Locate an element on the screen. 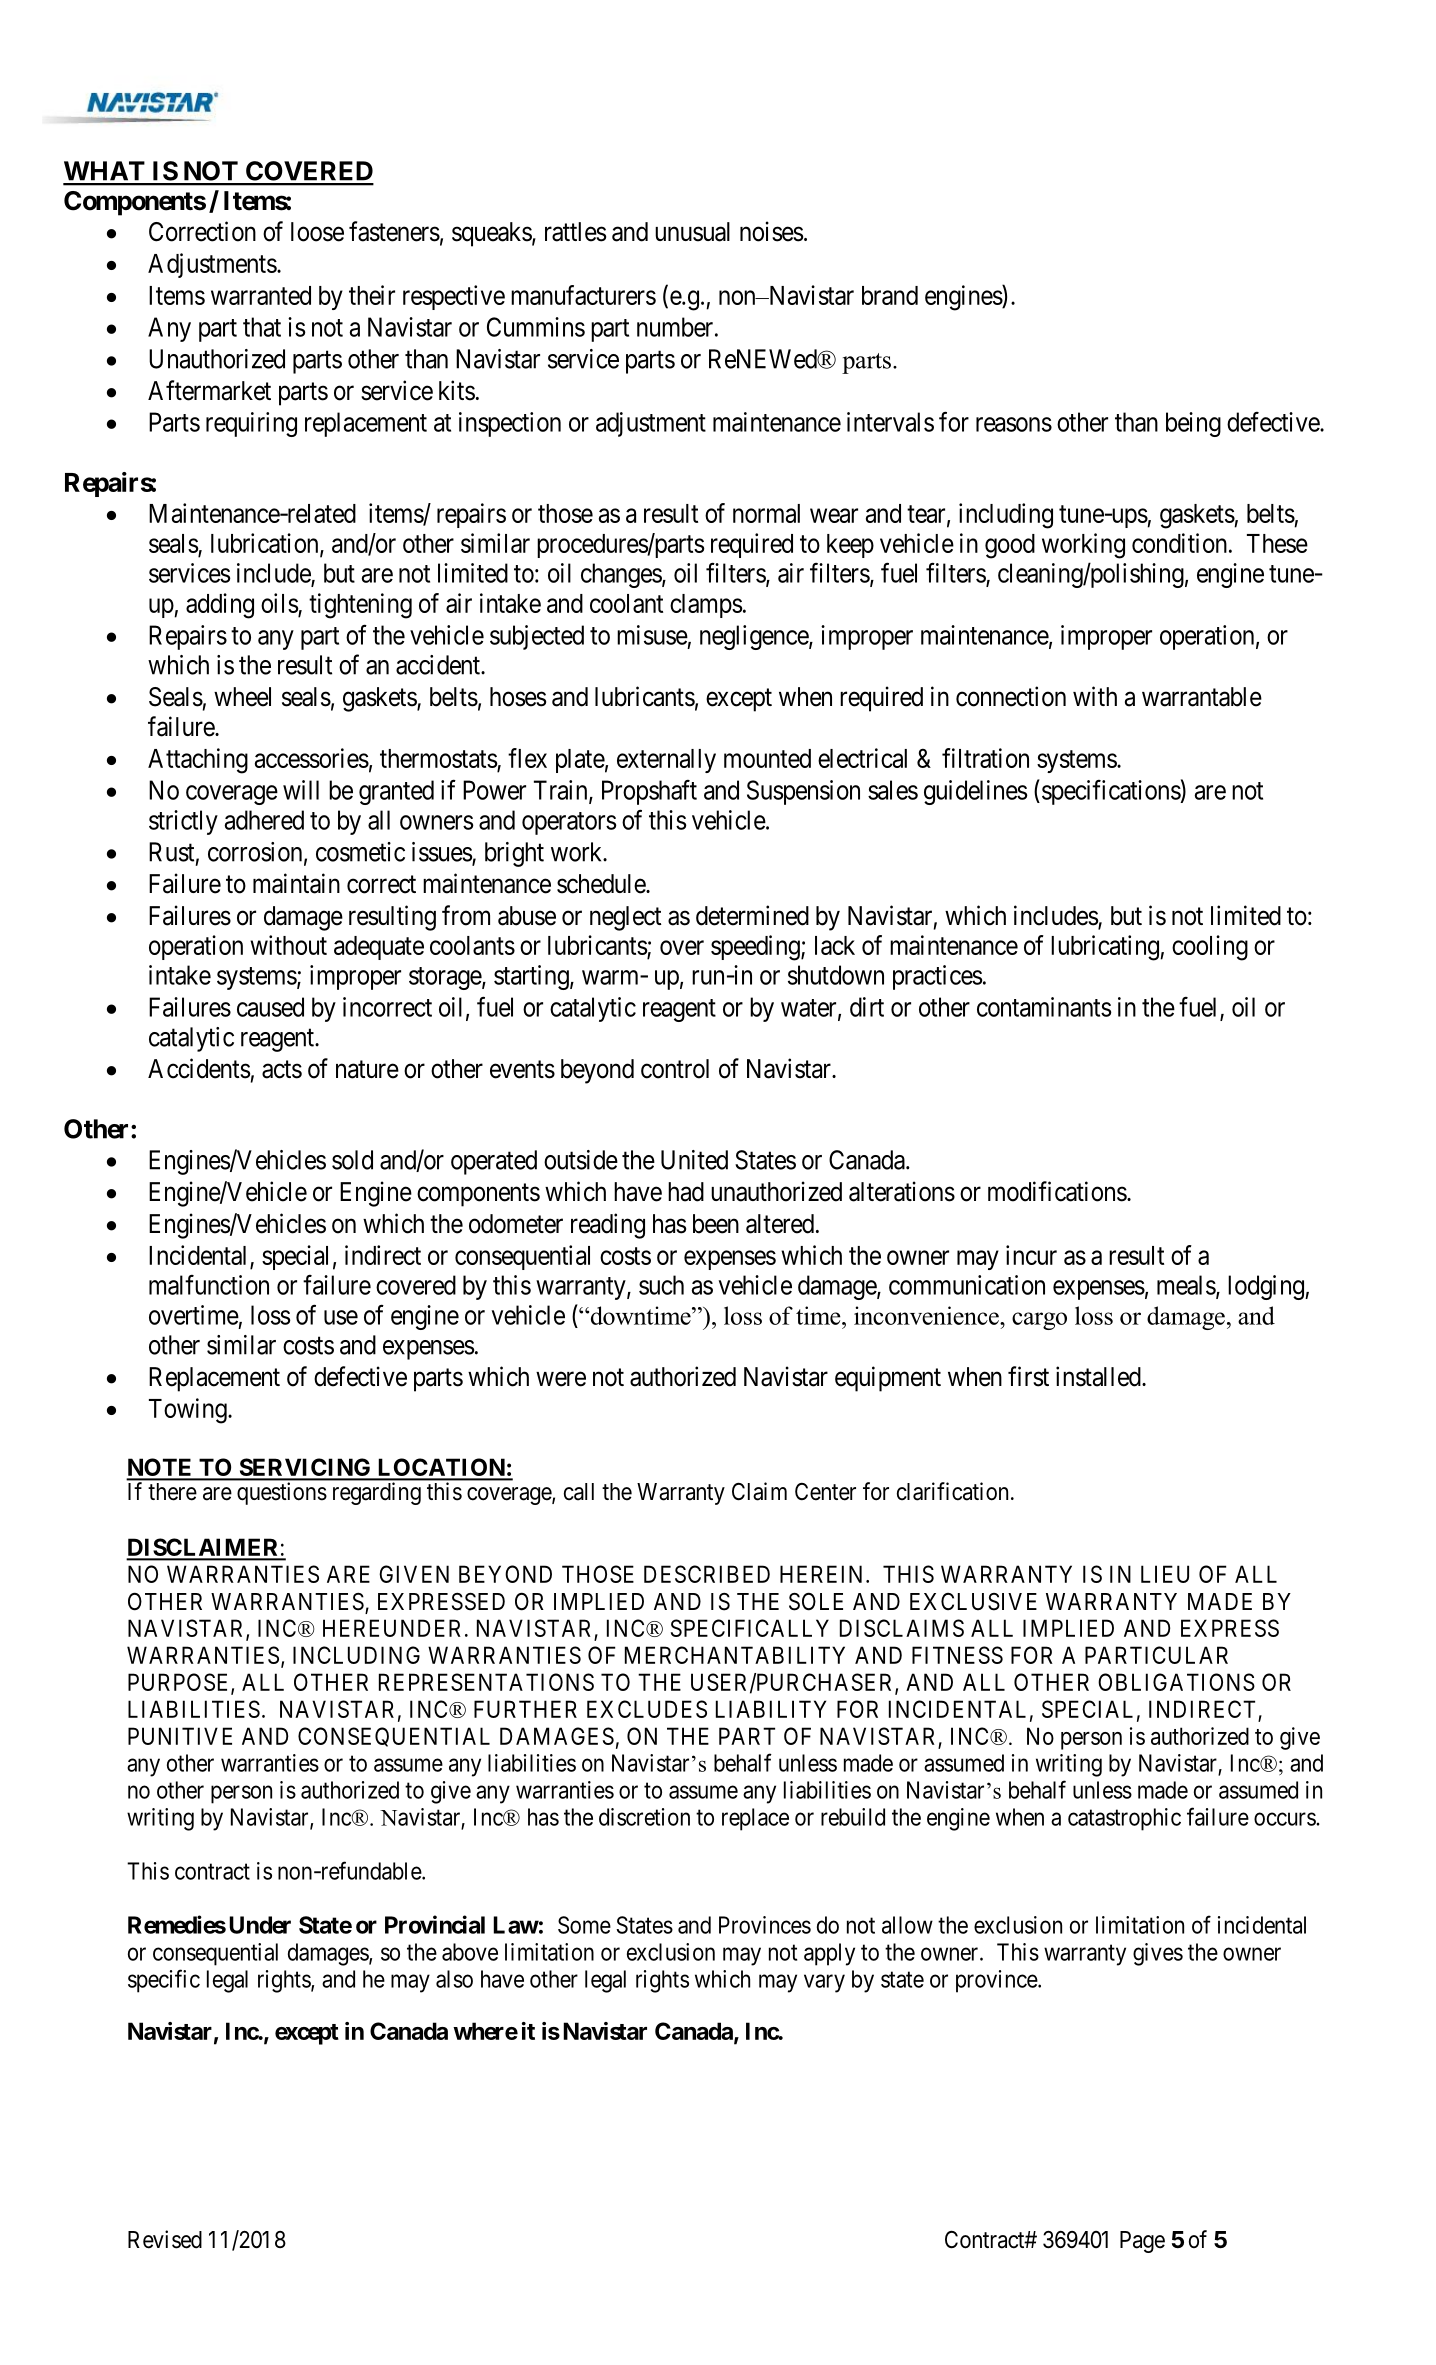 This screenshot has height=2365, width=1436. being is located at coordinates (1193, 424).
